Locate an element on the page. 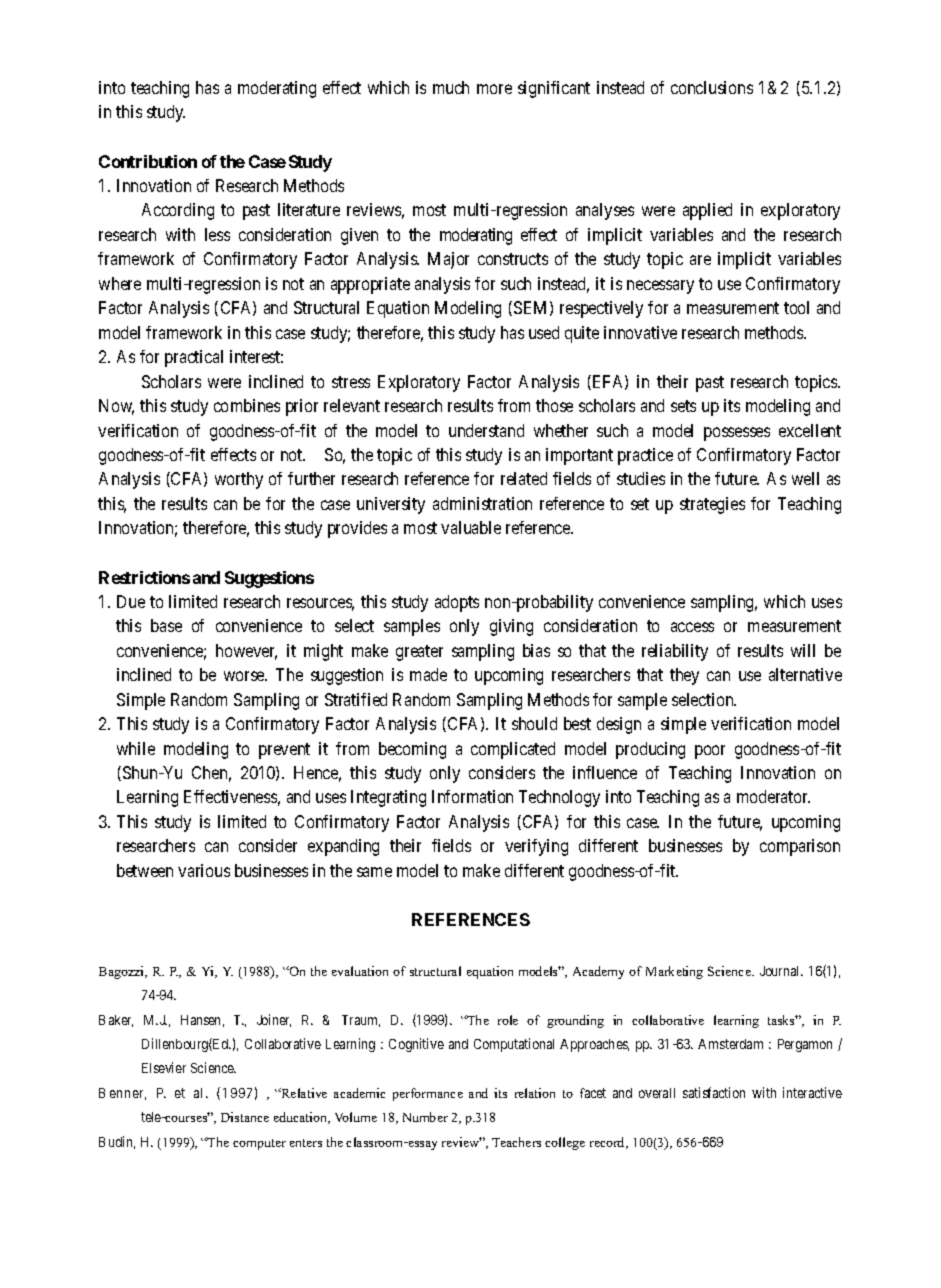 This page has width=941, height=1288. Distance is located at coordinates (245, 1117).
